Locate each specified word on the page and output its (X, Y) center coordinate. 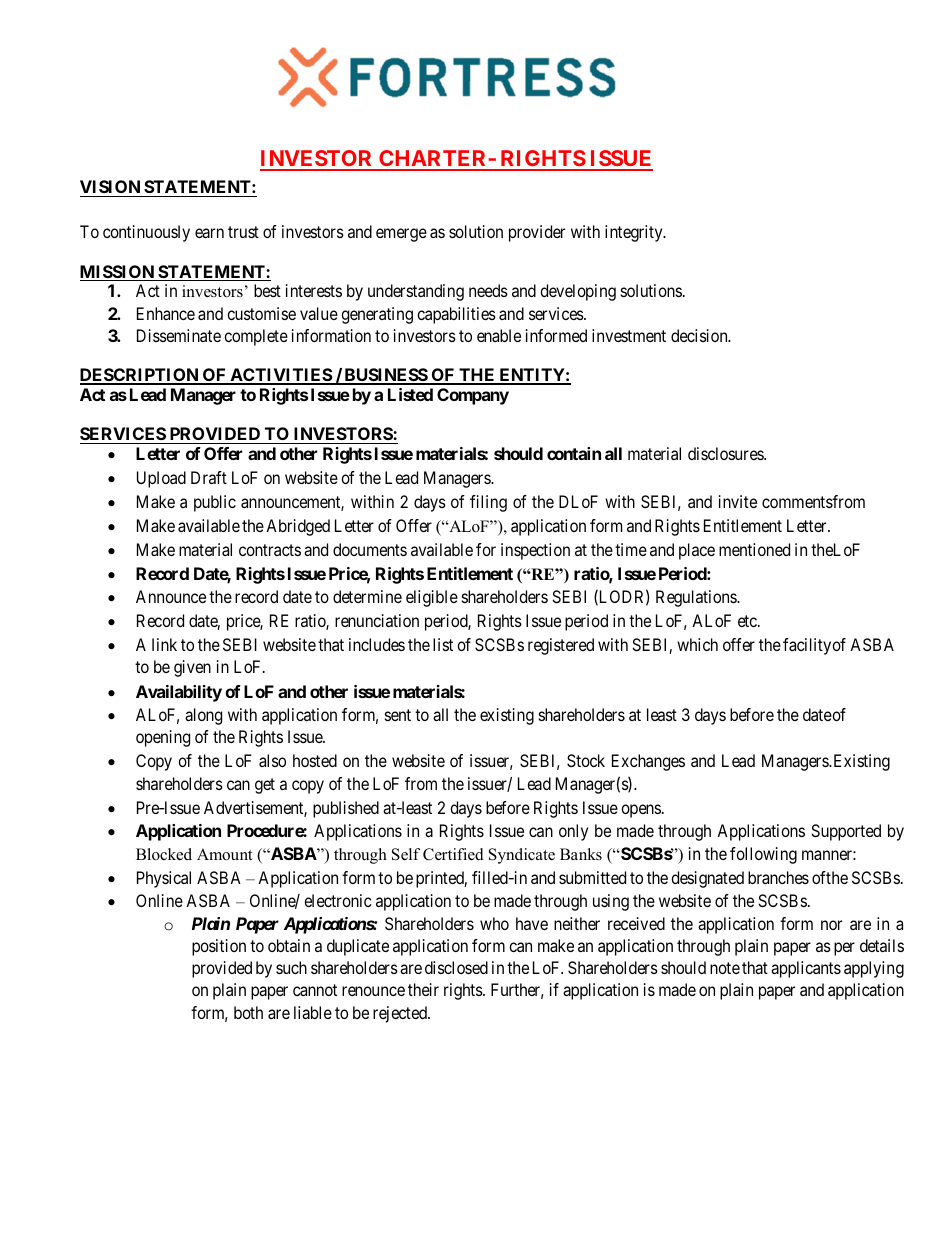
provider (537, 233)
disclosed (456, 967)
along (203, 716)
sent (398, 715)
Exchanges (648, 762)
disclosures (726, 453)
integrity (635, 233)
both (248, 1012)
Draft (209, 477)
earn (209, 233)
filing (488, 503)
